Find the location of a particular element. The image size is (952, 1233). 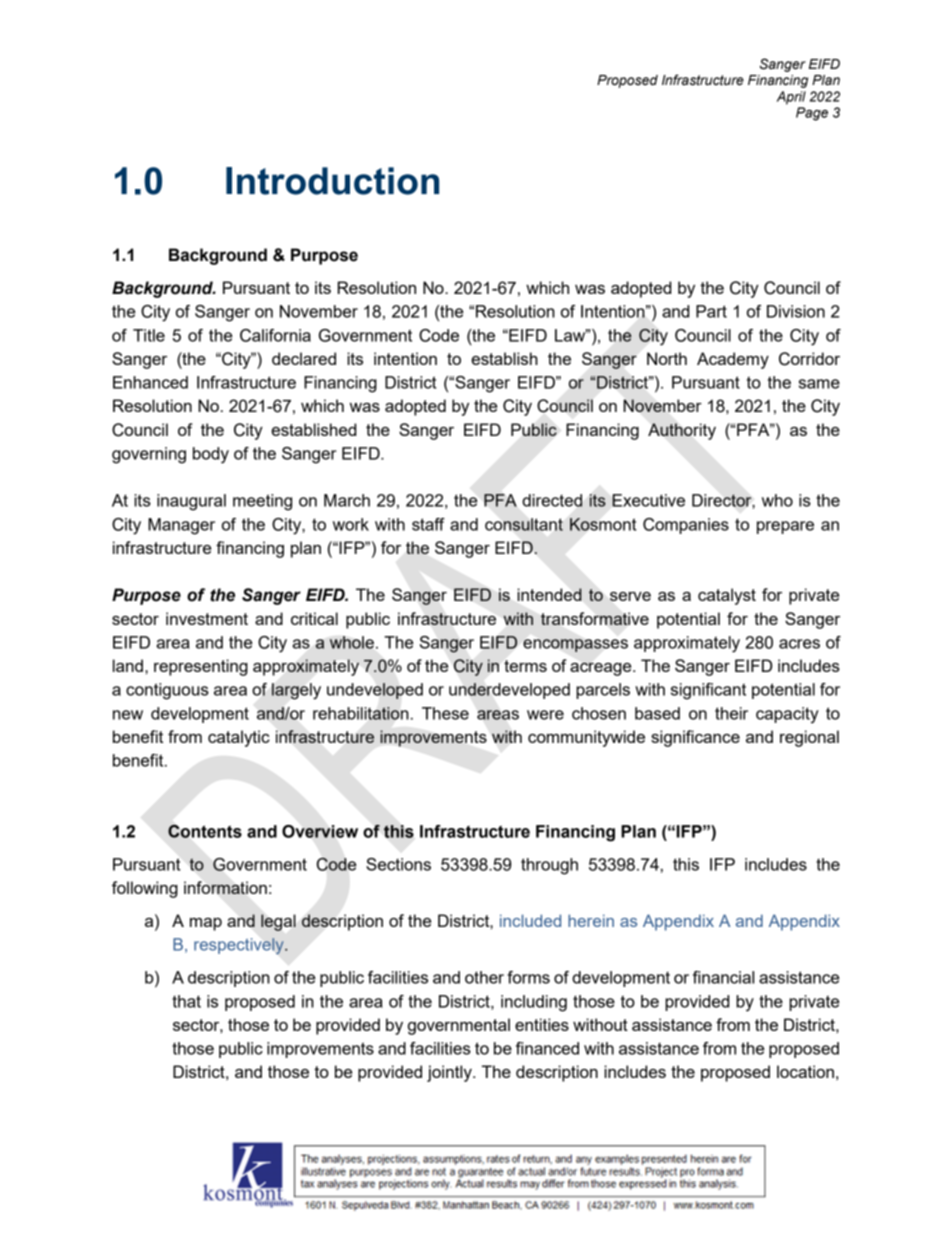

investment is located at coordinates (207, 618).
